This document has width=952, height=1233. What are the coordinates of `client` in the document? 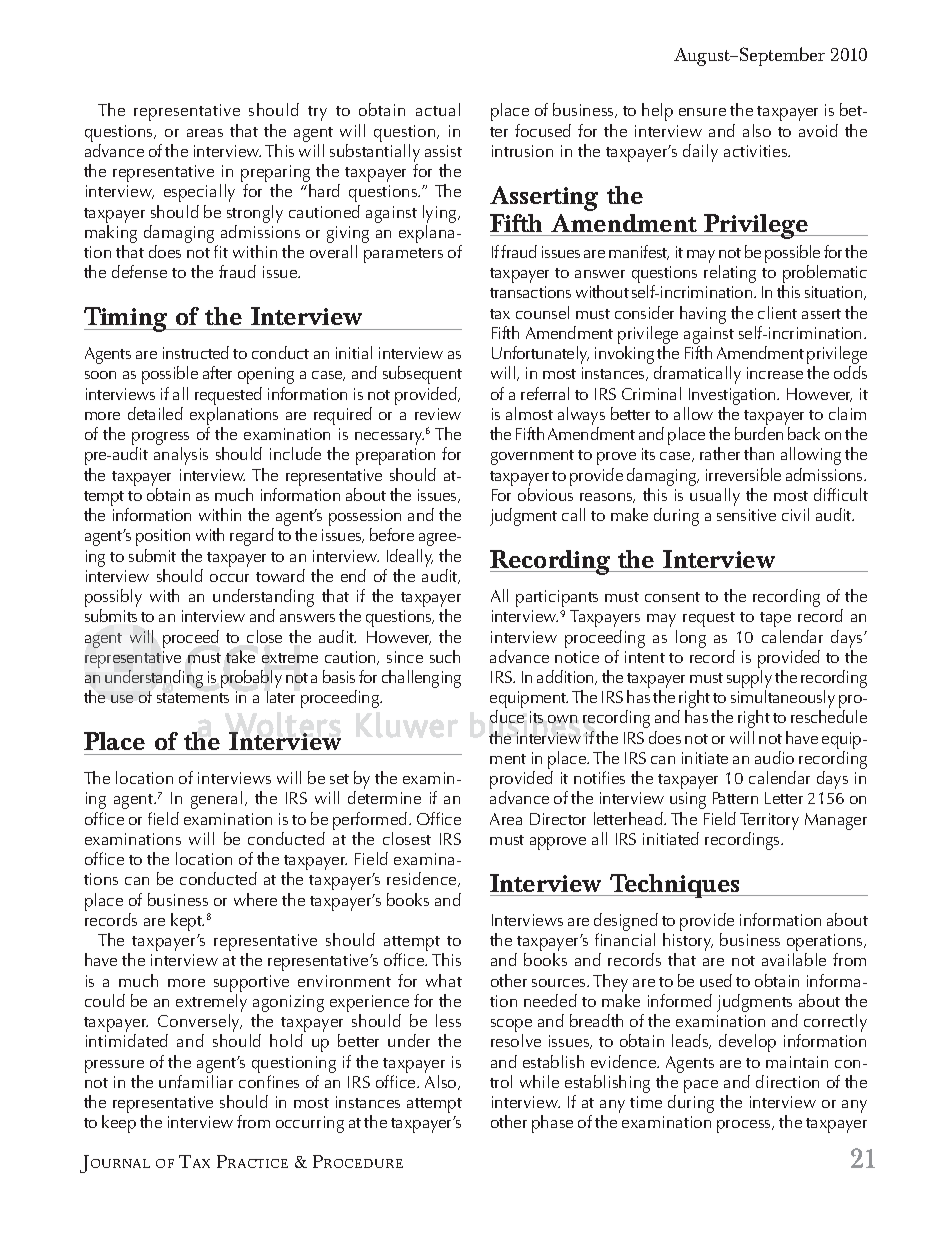 It's located at (777, 312).
